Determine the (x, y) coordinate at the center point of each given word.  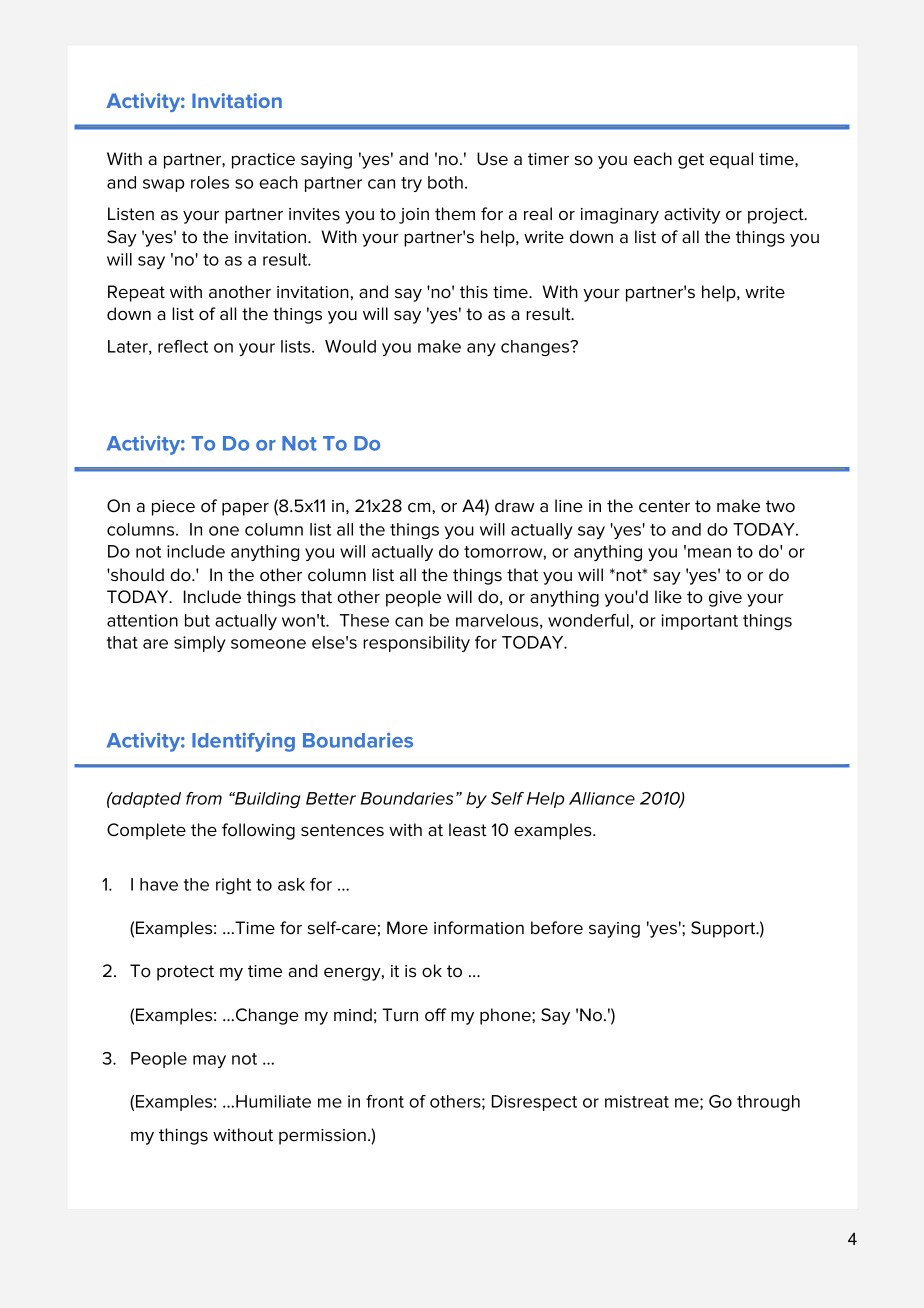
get (691, 161)
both (445, 182)
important (699, 622)
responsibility (416, 644)
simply (200, 644)
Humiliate (273, 1101)
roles (210, 182)
